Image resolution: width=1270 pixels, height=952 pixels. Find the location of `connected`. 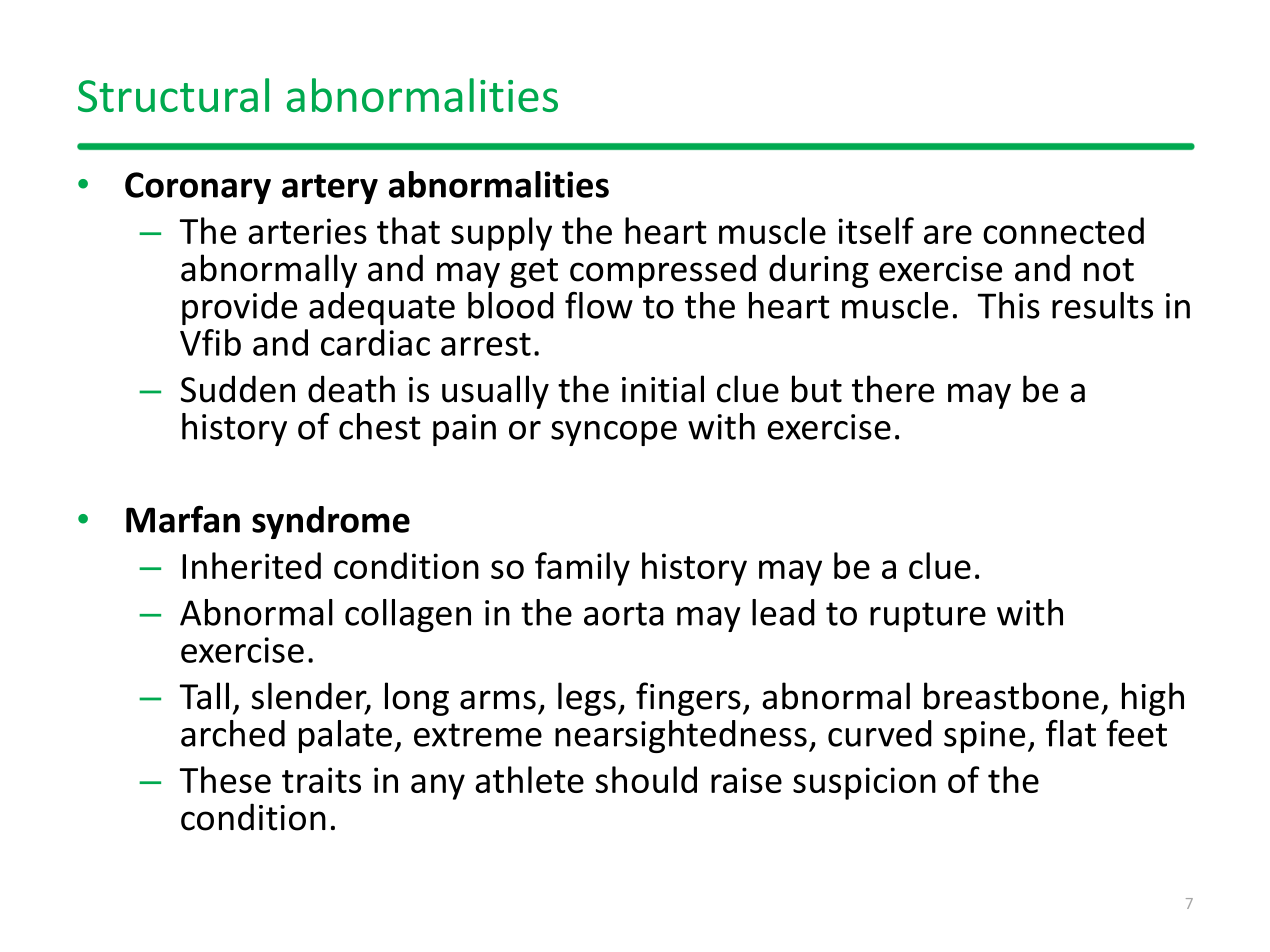

connected is located at coordinates (1063, 230).
